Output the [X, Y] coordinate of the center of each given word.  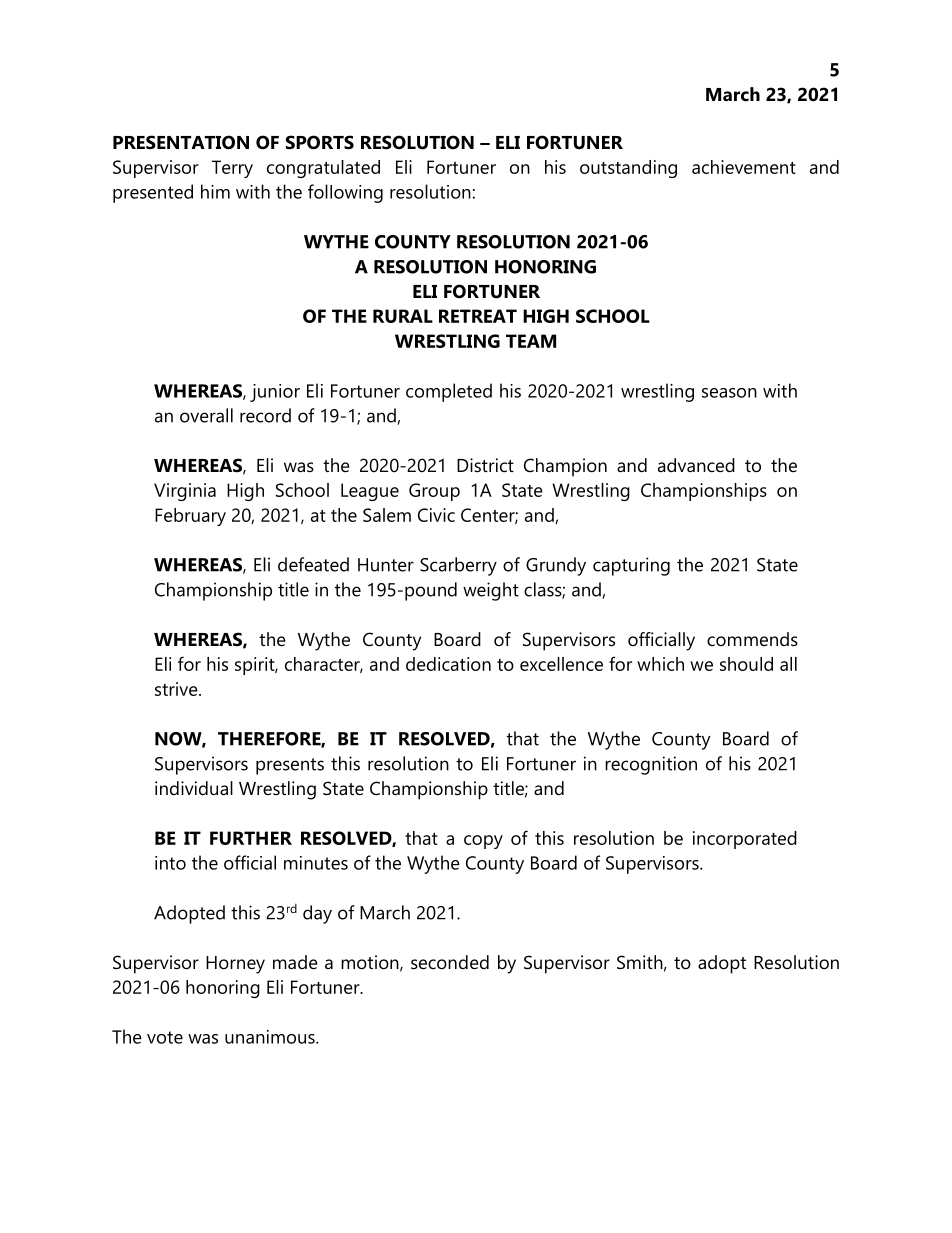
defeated [313, 564]
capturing [631, 566]
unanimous [271, 1037]
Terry [232, 169]
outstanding [628, 169]
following [345, 193]
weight [491, 591]
